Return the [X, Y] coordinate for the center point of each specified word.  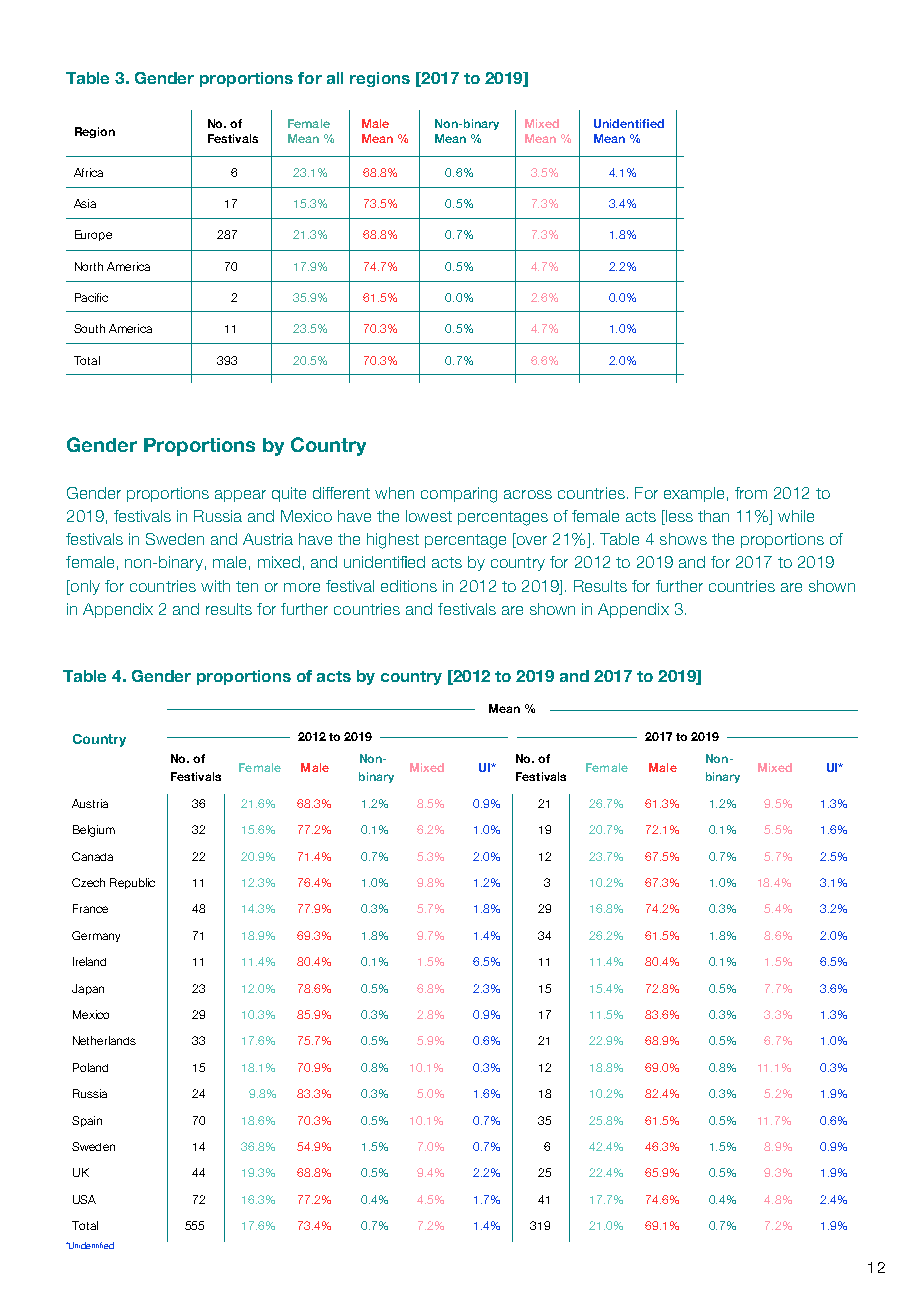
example [694, 494]
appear [240, 496]
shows [683, 539]
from [751, 493]
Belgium [94, 831]
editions [409, 586]
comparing [459, 495]
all [335, 78]
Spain [87, 1121]
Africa [88, 172]
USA [84, 1199]
